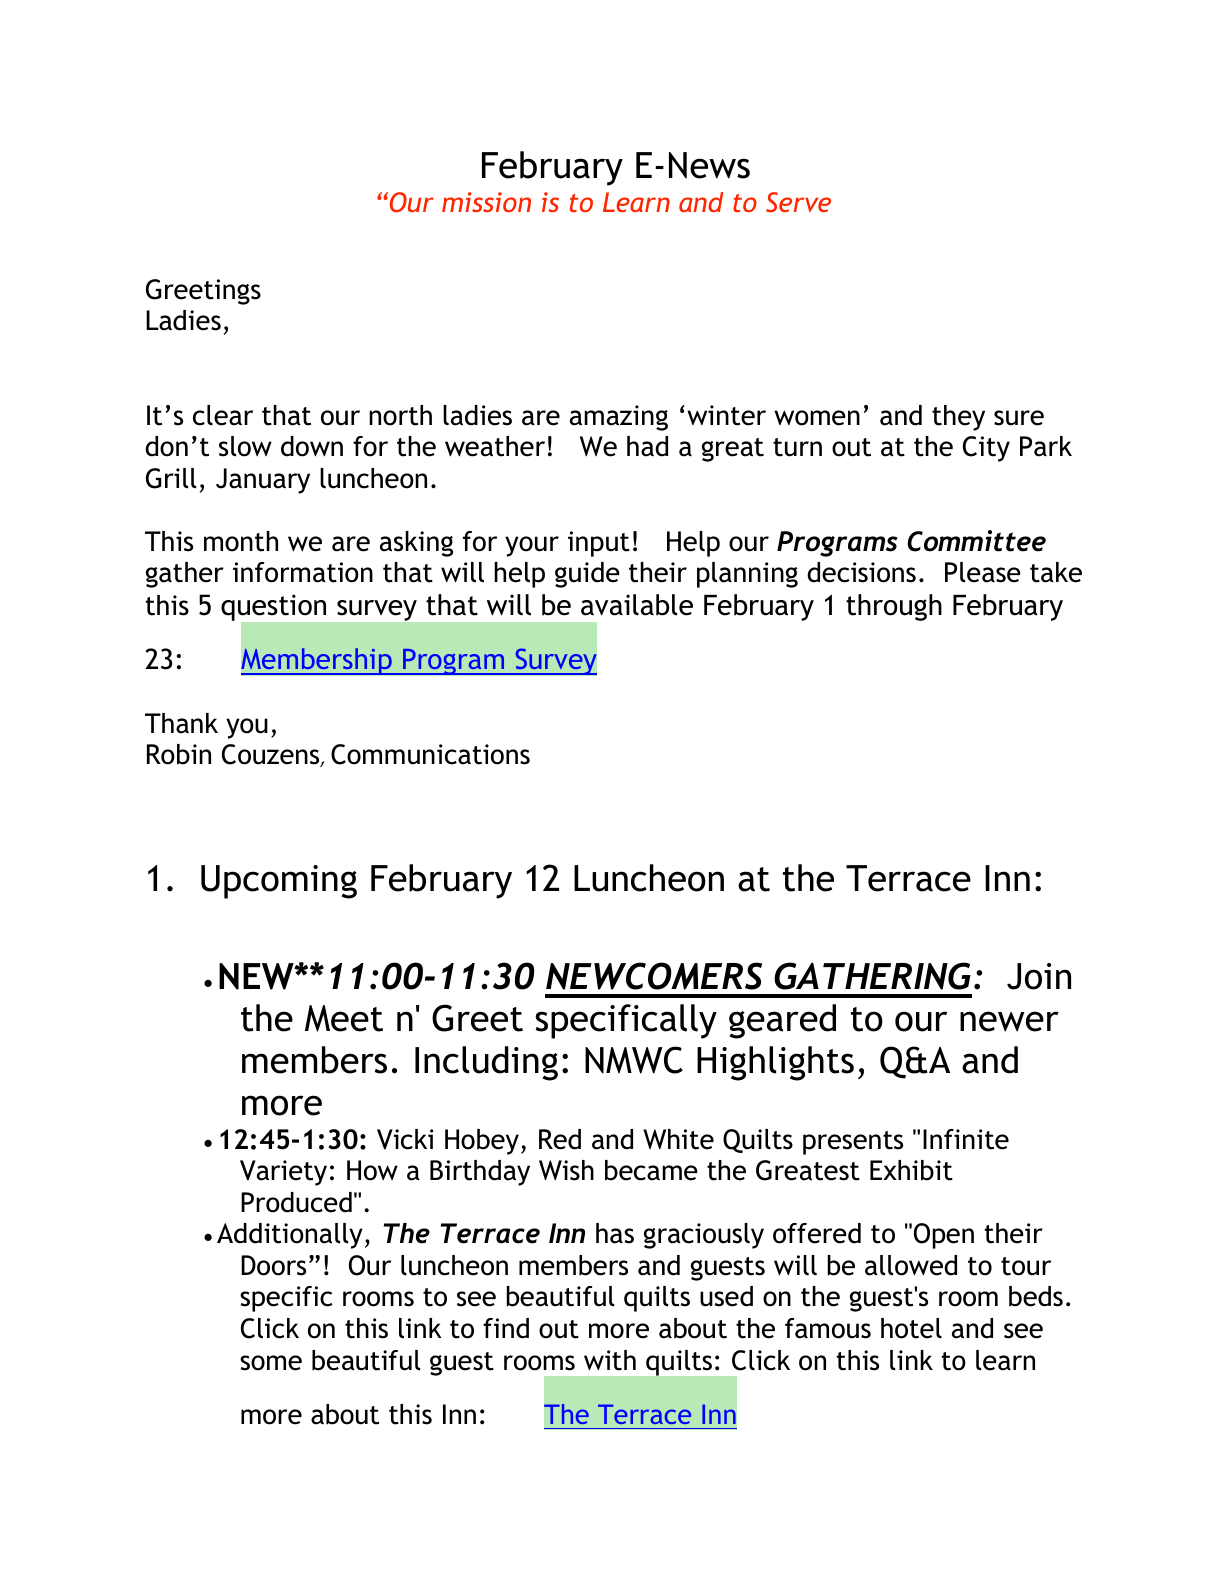 The height and width of the screenshot is (1592, 1230). What do you see at coordinates (486, 202) in the screenshot?
I see `mission` at bounding box center [486, 202].
